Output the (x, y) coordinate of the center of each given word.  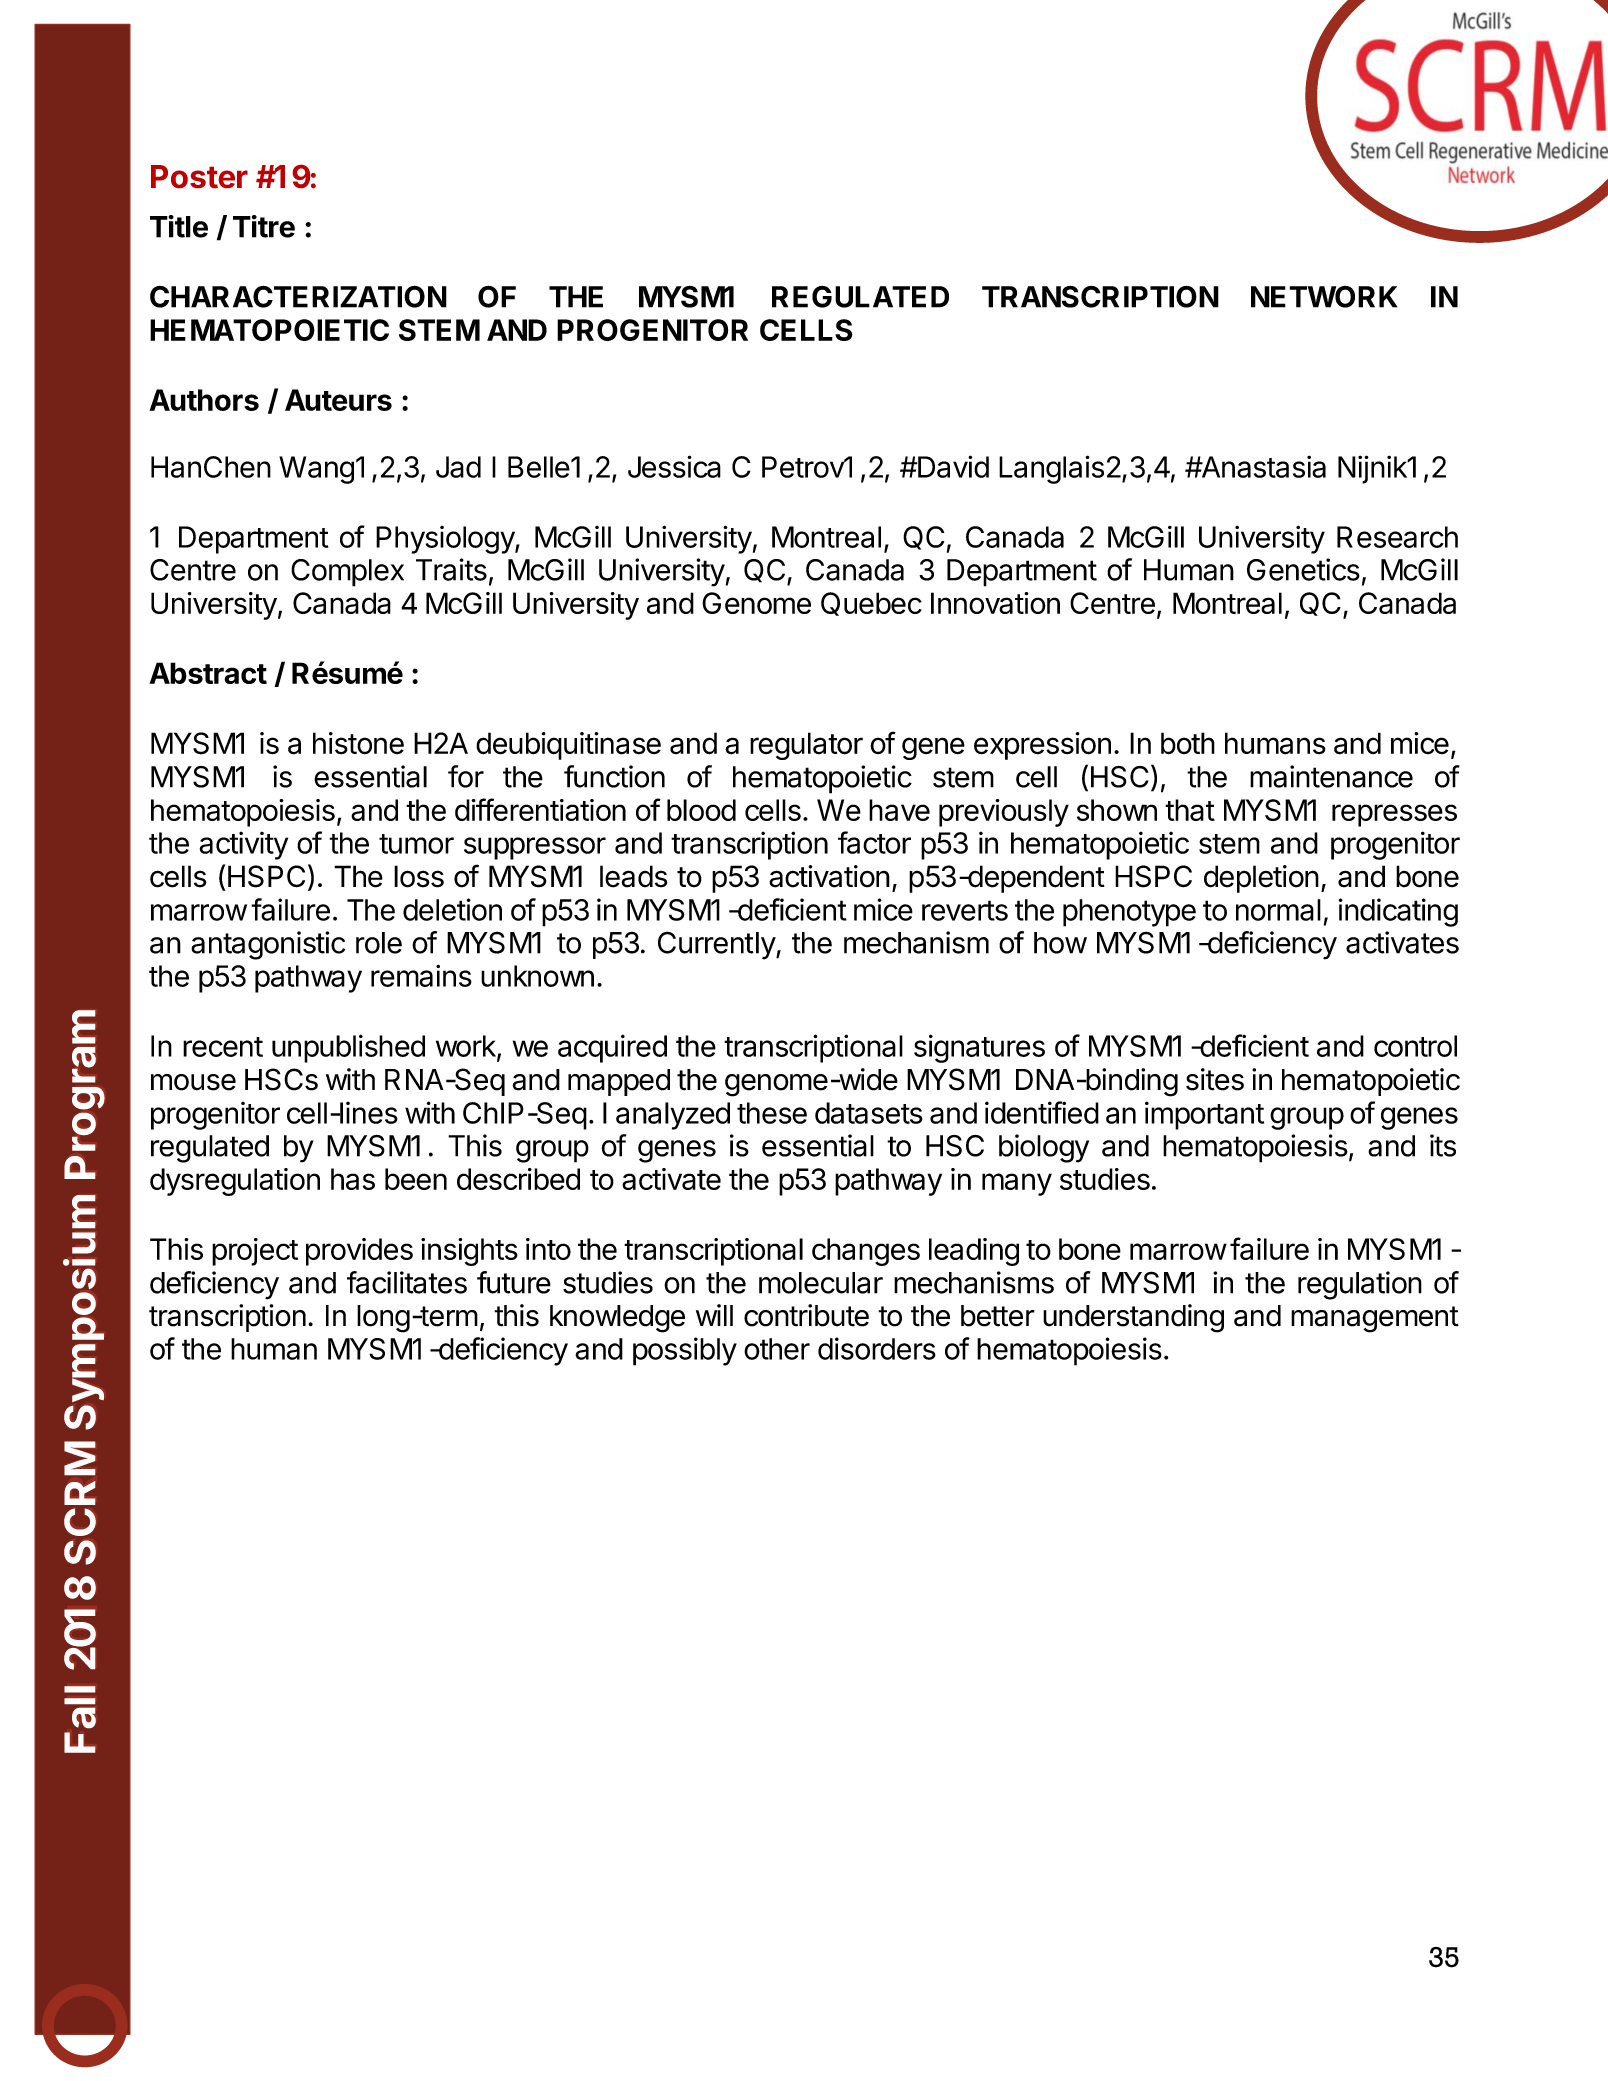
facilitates (407, 1282)
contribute (806, 1315)
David (952, 466)
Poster (199, 176)
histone (358, 743)
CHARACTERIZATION (298, 296)
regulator (806, 746)
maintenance (1331, 776)
